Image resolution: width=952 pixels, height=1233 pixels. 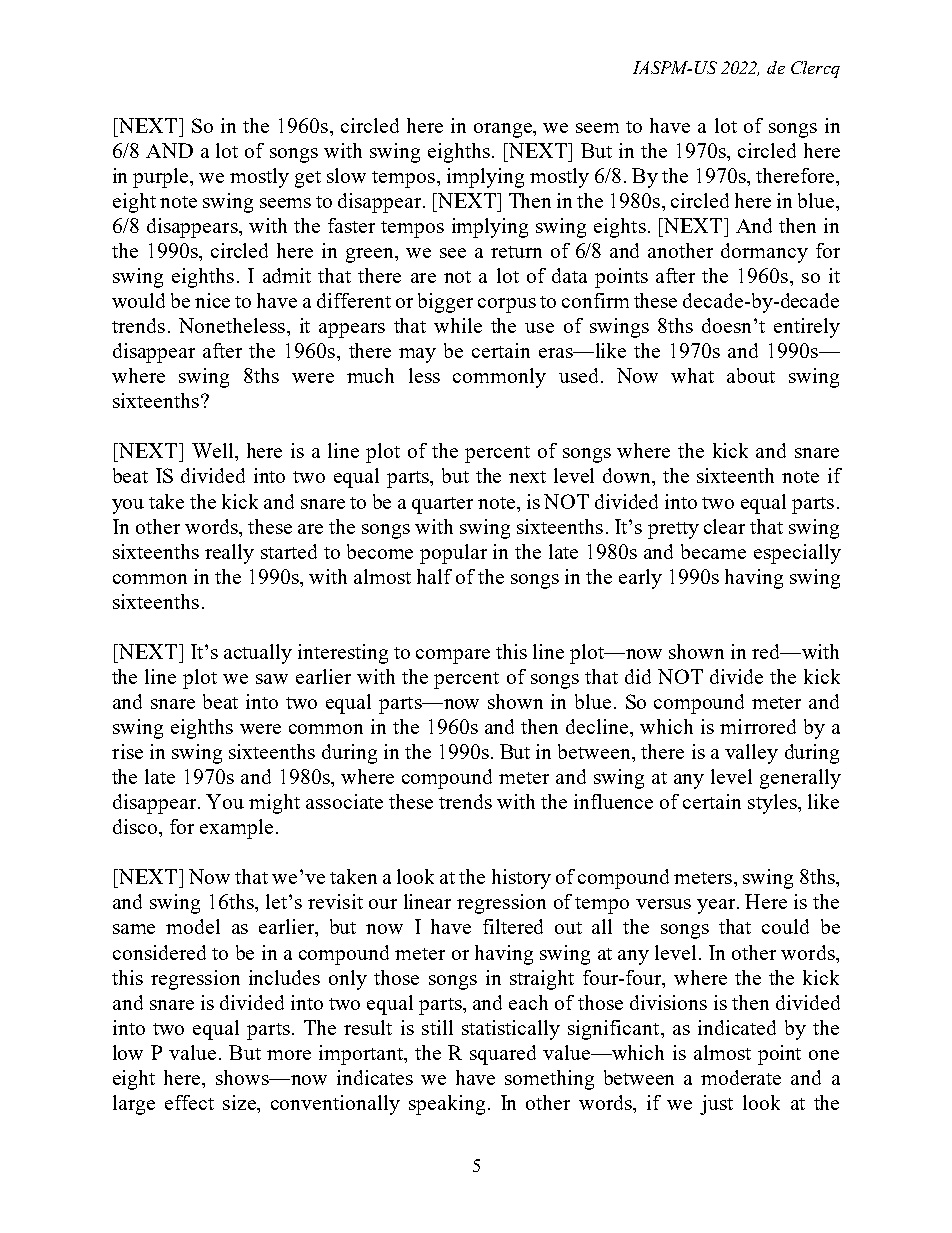 I want to click on purple, so click(x=162, y=178).
